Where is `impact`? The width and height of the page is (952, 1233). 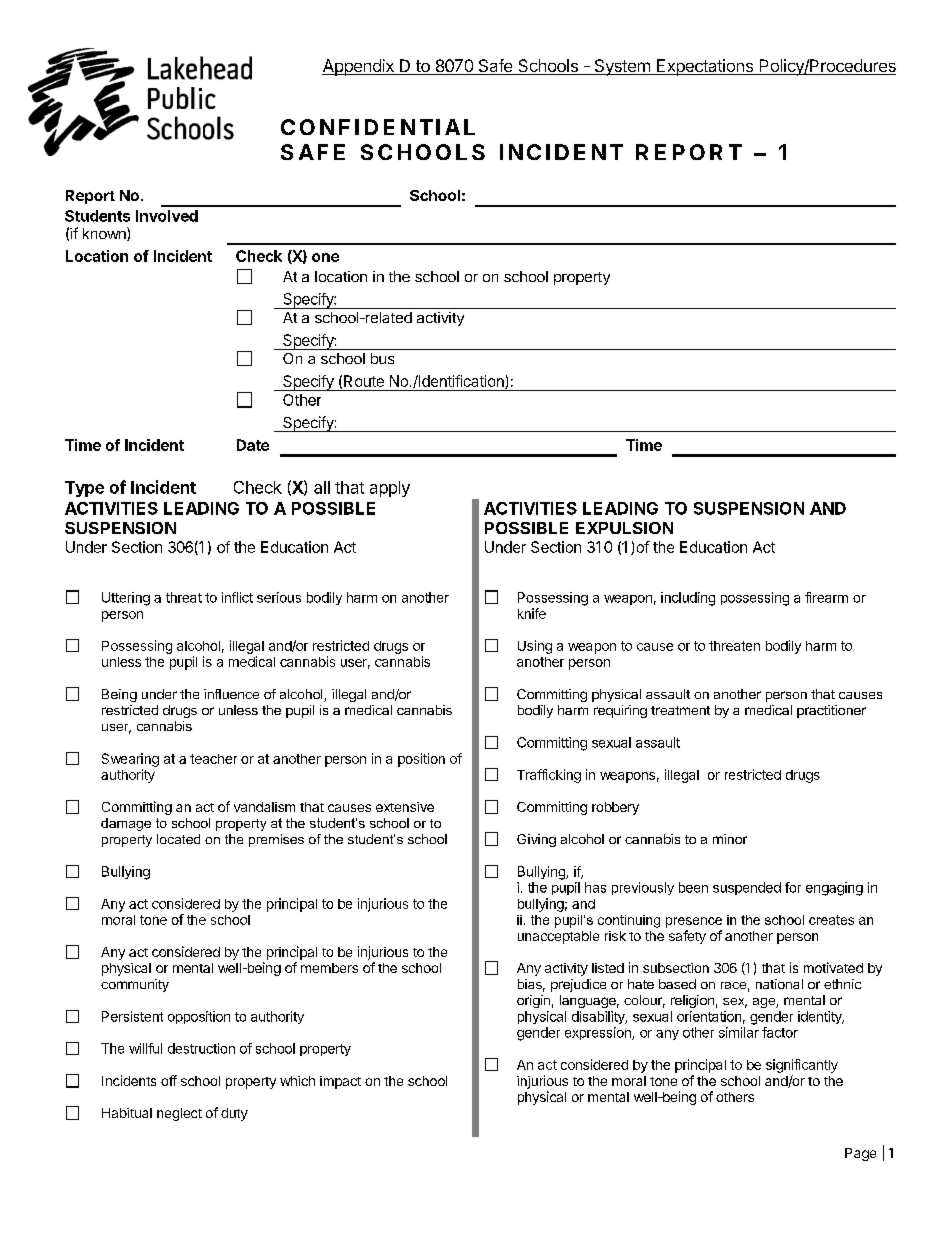
impact is located at coordinates (340, 1082).
